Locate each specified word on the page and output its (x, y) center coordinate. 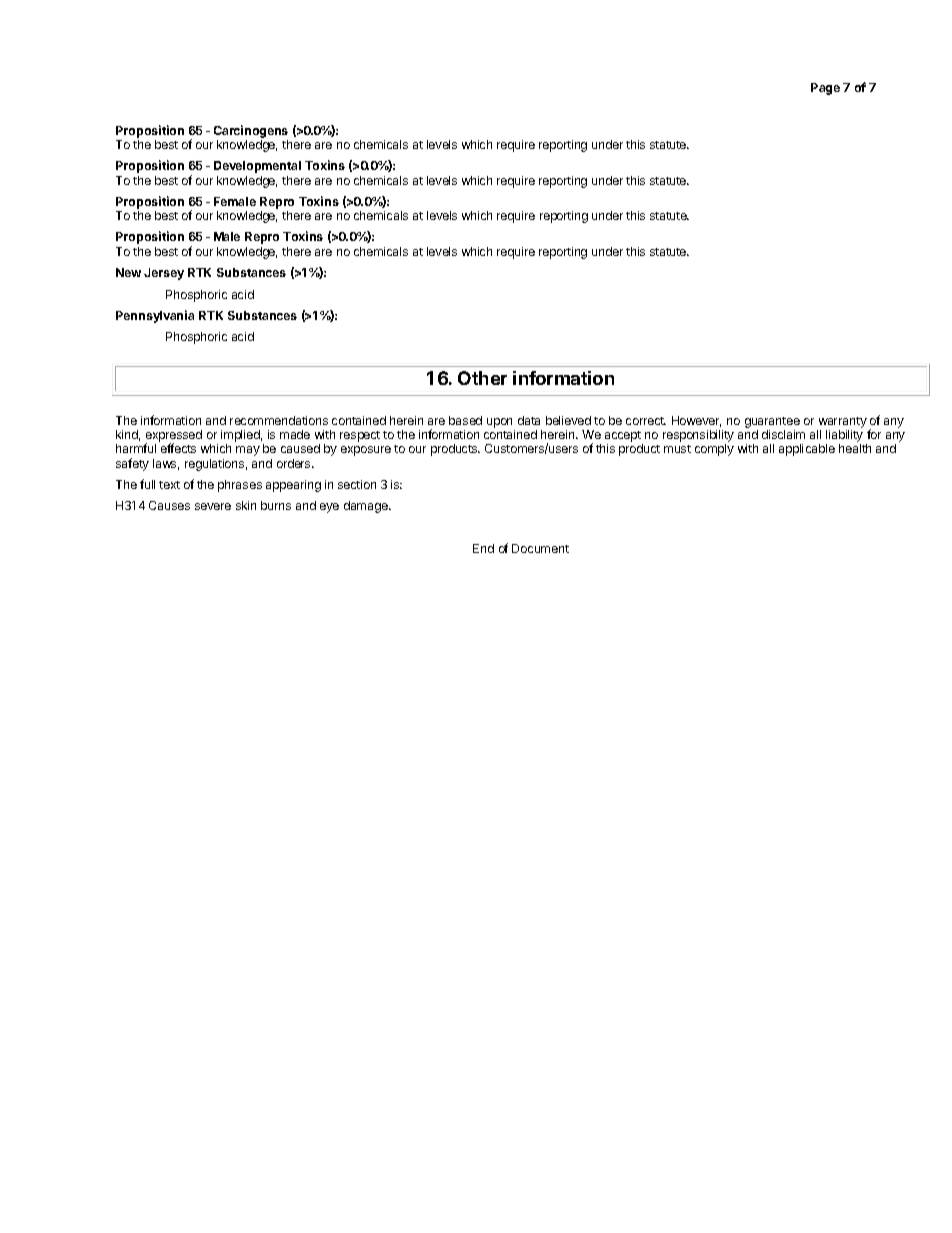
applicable (807, 450)
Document (540, 548)
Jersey (164, 274)
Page (825, 89)
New (128, 272)
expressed (174, 437)
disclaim (783, 434)
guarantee (772, 422)
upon (499, 423)
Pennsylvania (155, 316)
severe (213, 506)
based (465, 420)
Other (482, 378)
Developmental (257, 167)
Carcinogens (251, 131)
